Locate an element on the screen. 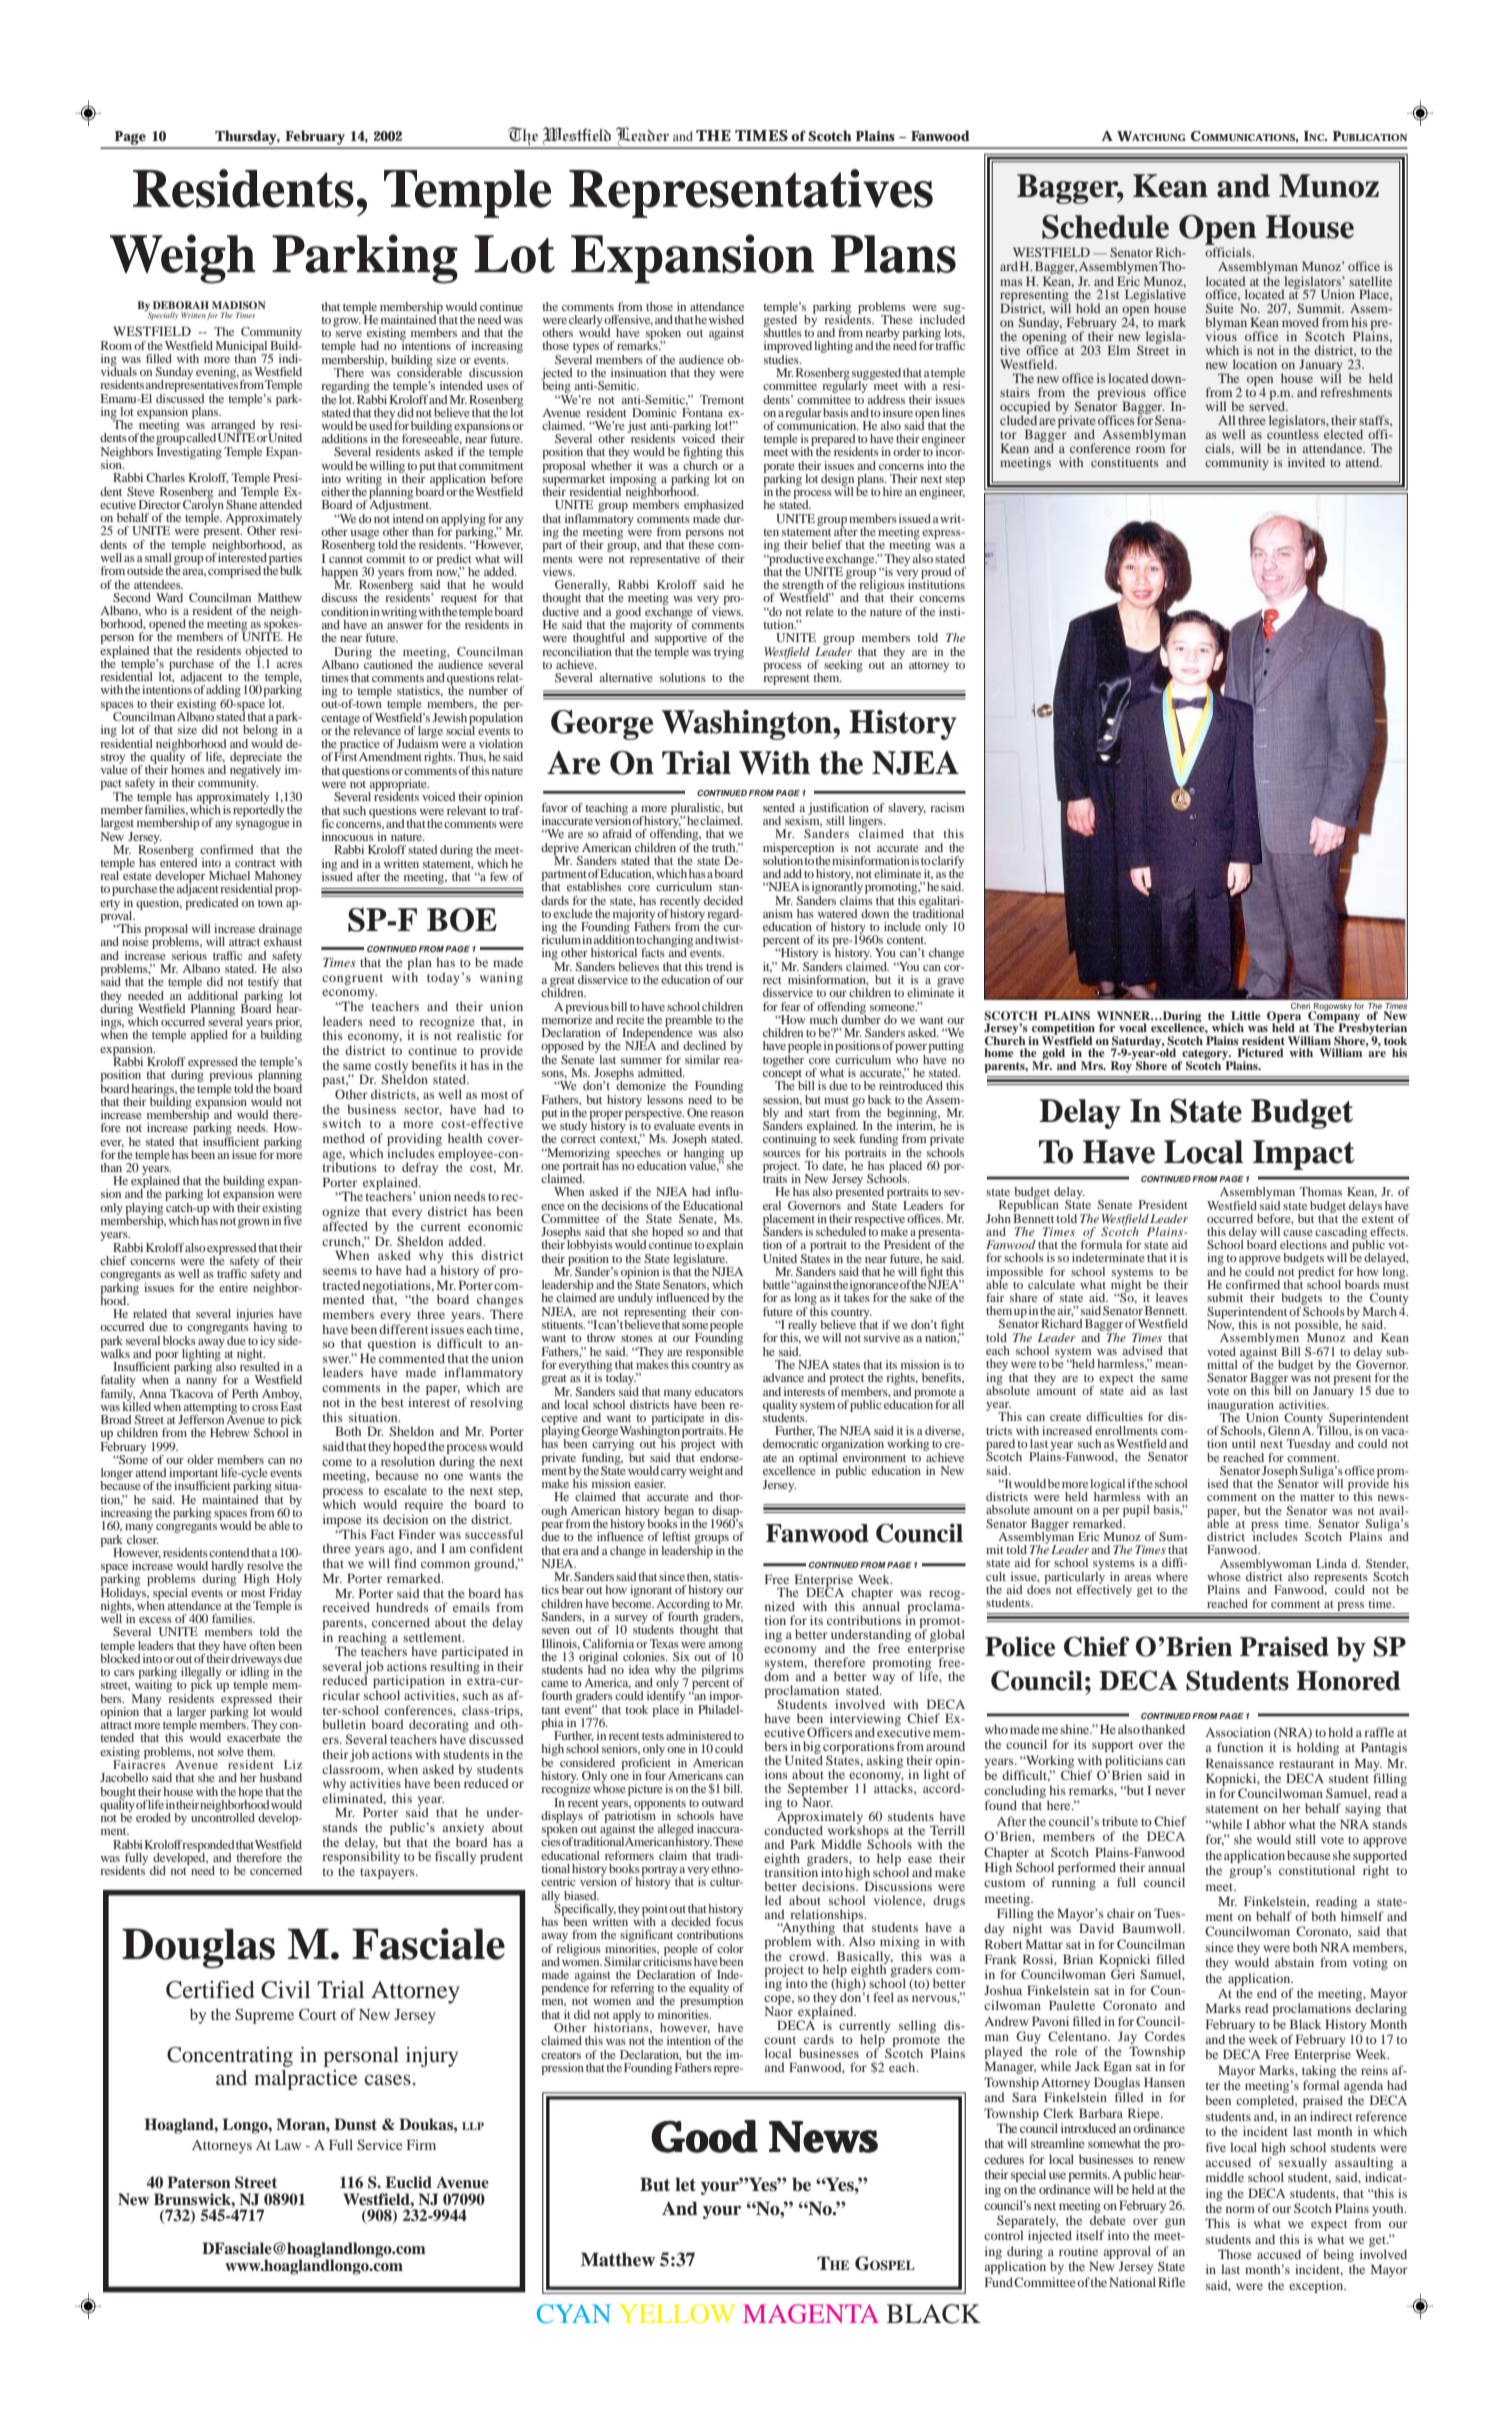 This screenshot has height=2413, width=1508. battle is located at coordinates (776, 1284).
